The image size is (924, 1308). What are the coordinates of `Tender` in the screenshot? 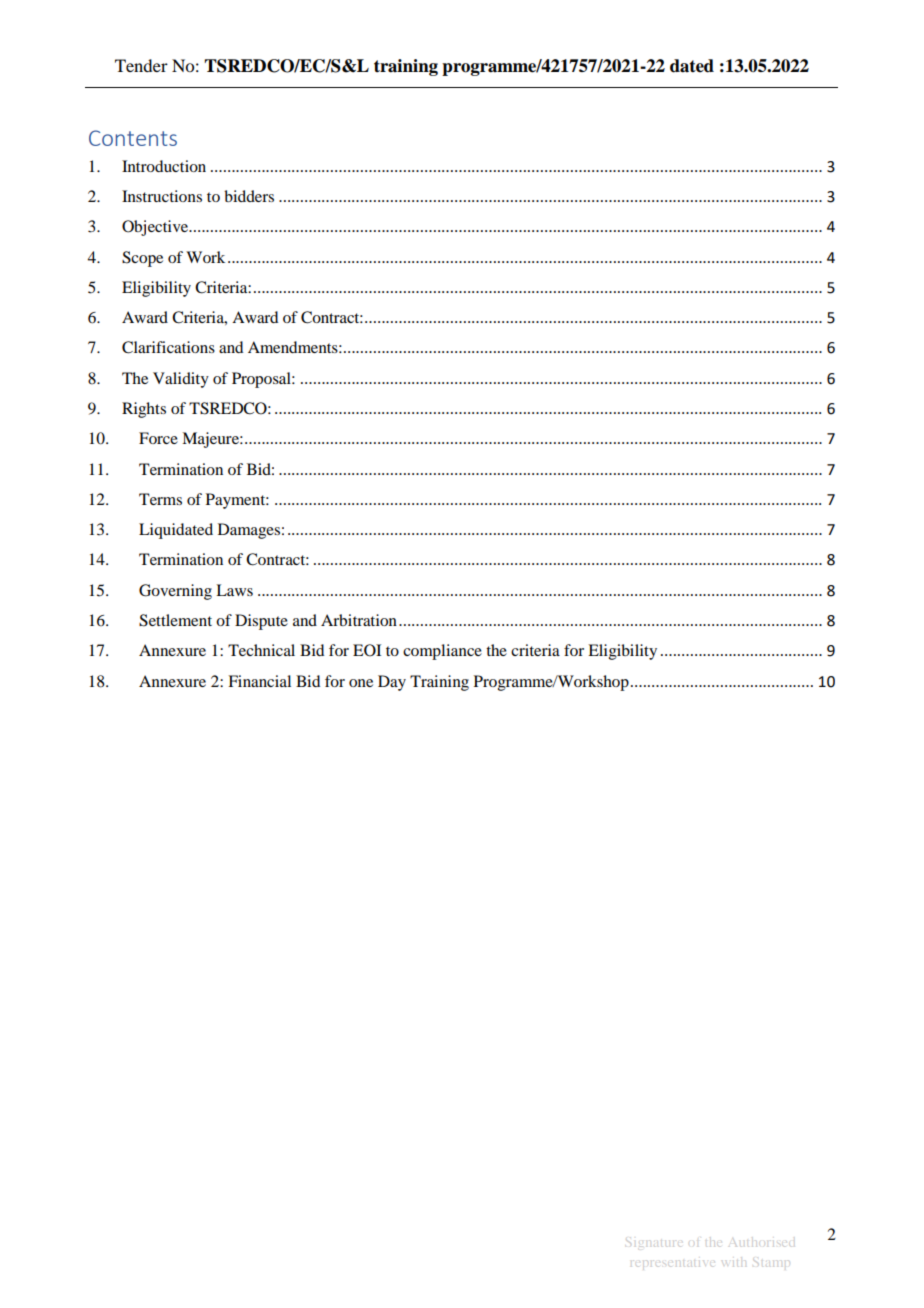 It's located at (141, 65).
